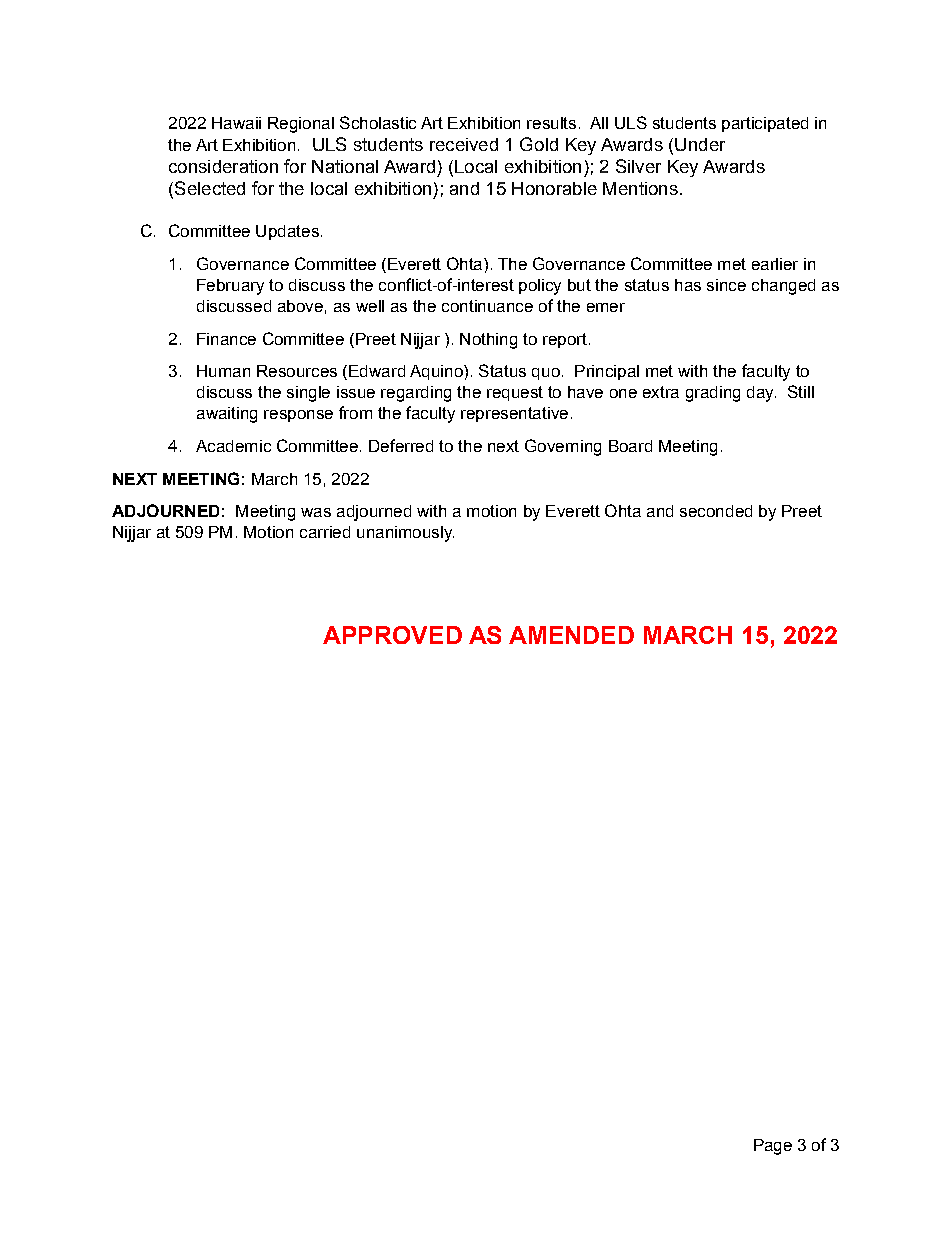 The height and width of the screenshot is (1233, 952). I want to click on Page, so click(773, 1147).
